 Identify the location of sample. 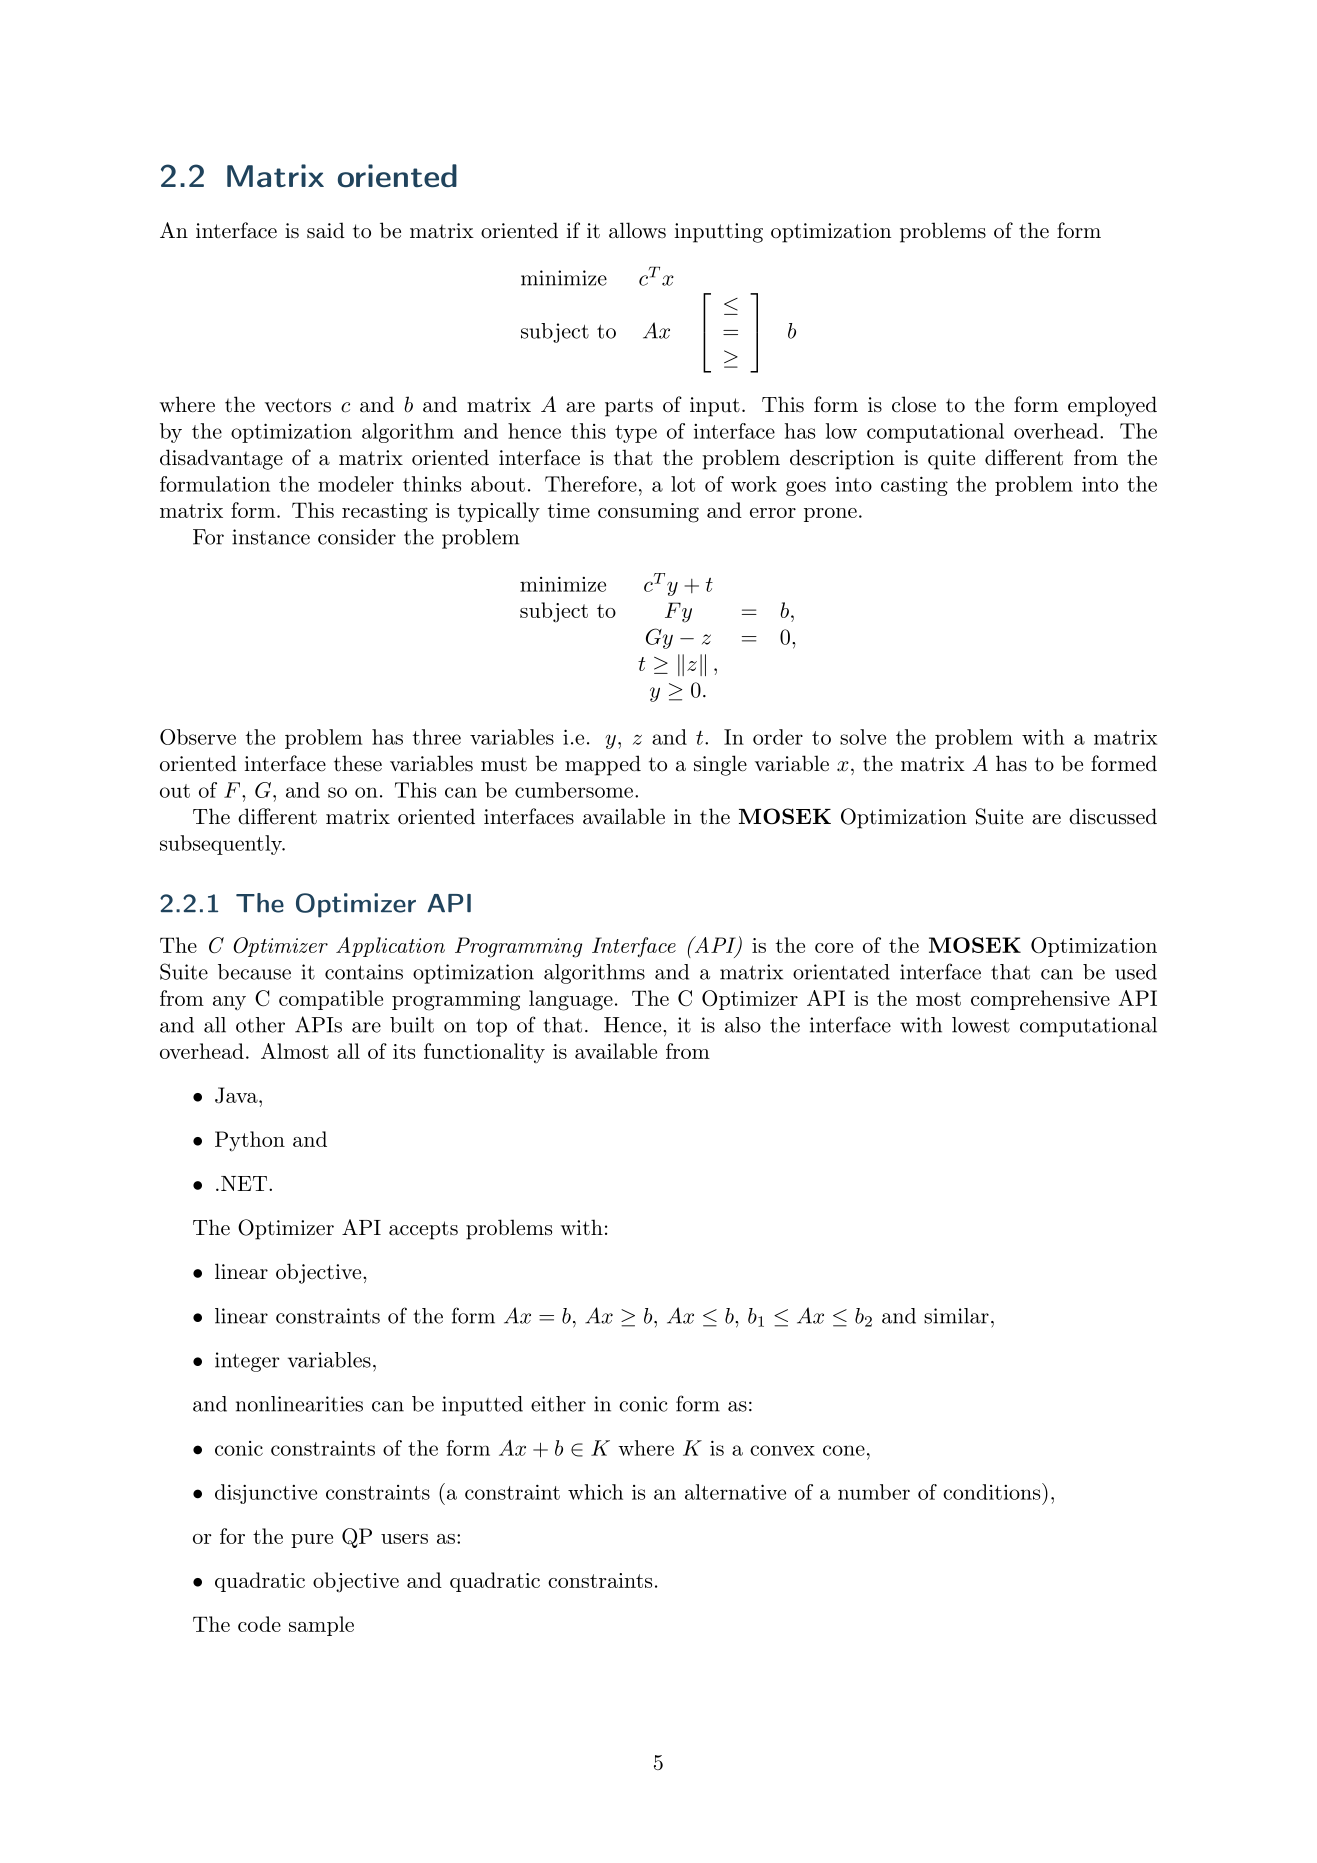
(321, 1626).
